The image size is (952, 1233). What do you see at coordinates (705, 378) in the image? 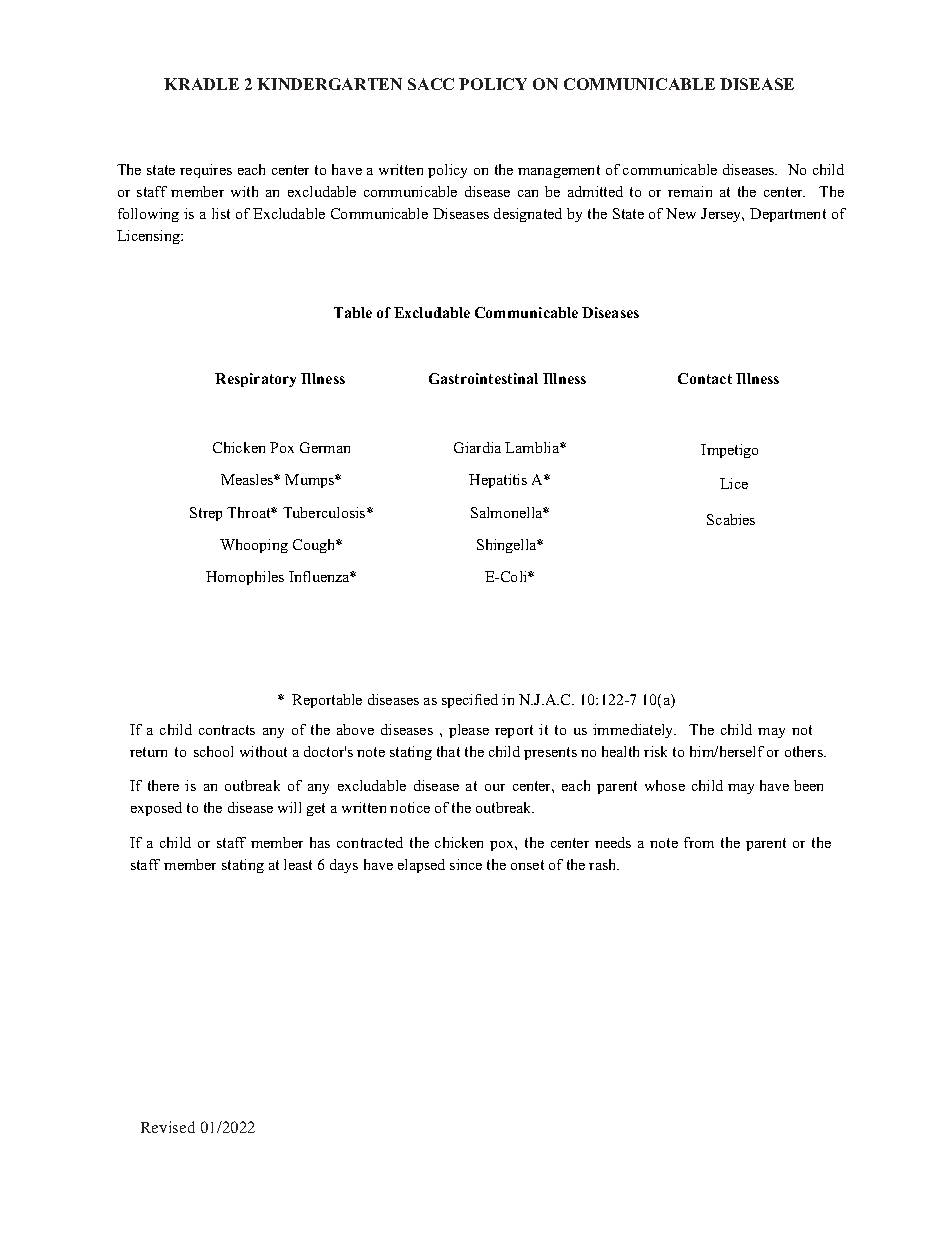
I see `Contact` at bounding box center [705, 378].
